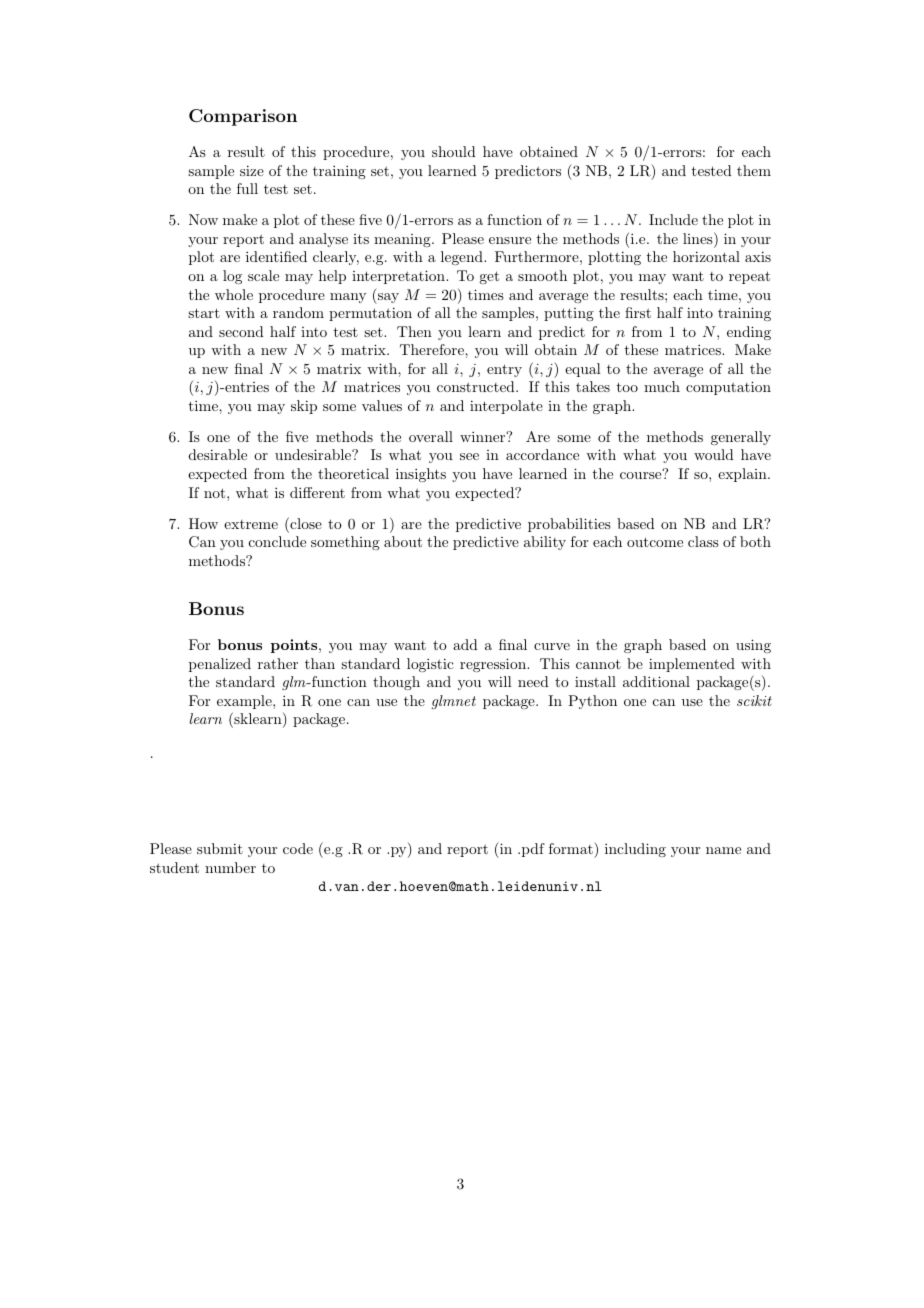 This page has width=924, height=1308. I want to click on course, so click(641, 474).
